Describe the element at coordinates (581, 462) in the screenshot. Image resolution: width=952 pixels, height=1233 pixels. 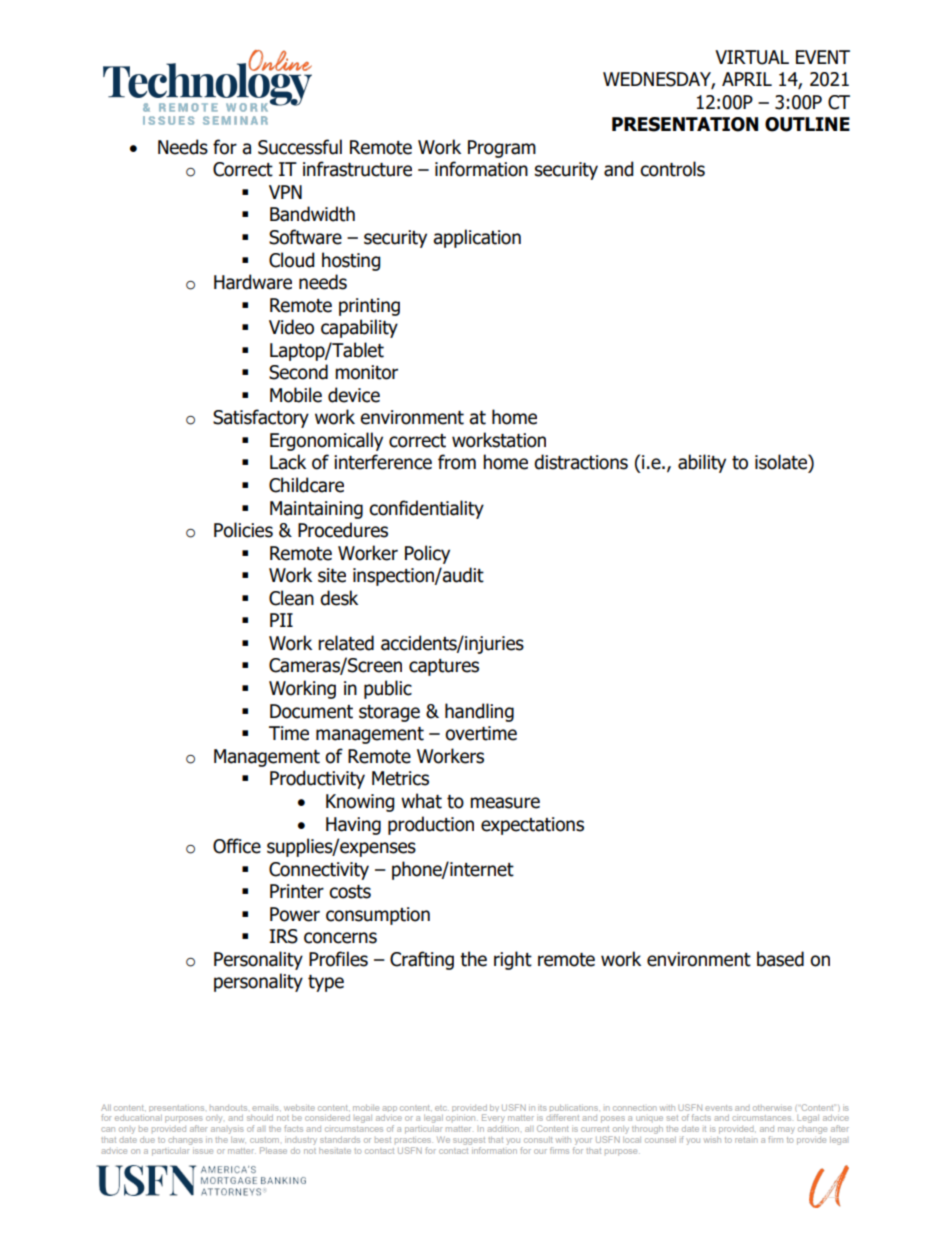
I see `distractions` at that location.
